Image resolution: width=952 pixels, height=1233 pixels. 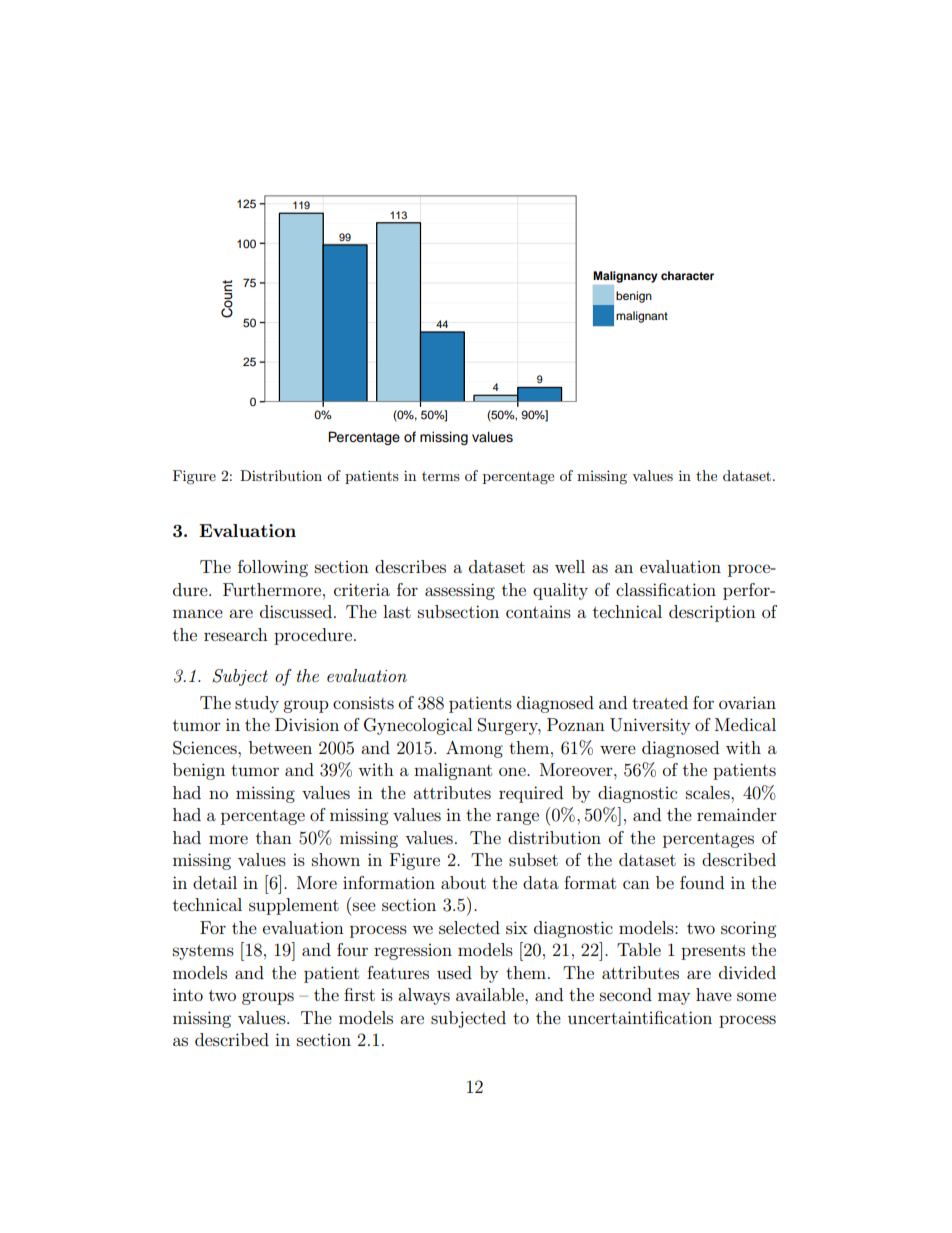 I want to click on Among, so click(x=474, y=749).
